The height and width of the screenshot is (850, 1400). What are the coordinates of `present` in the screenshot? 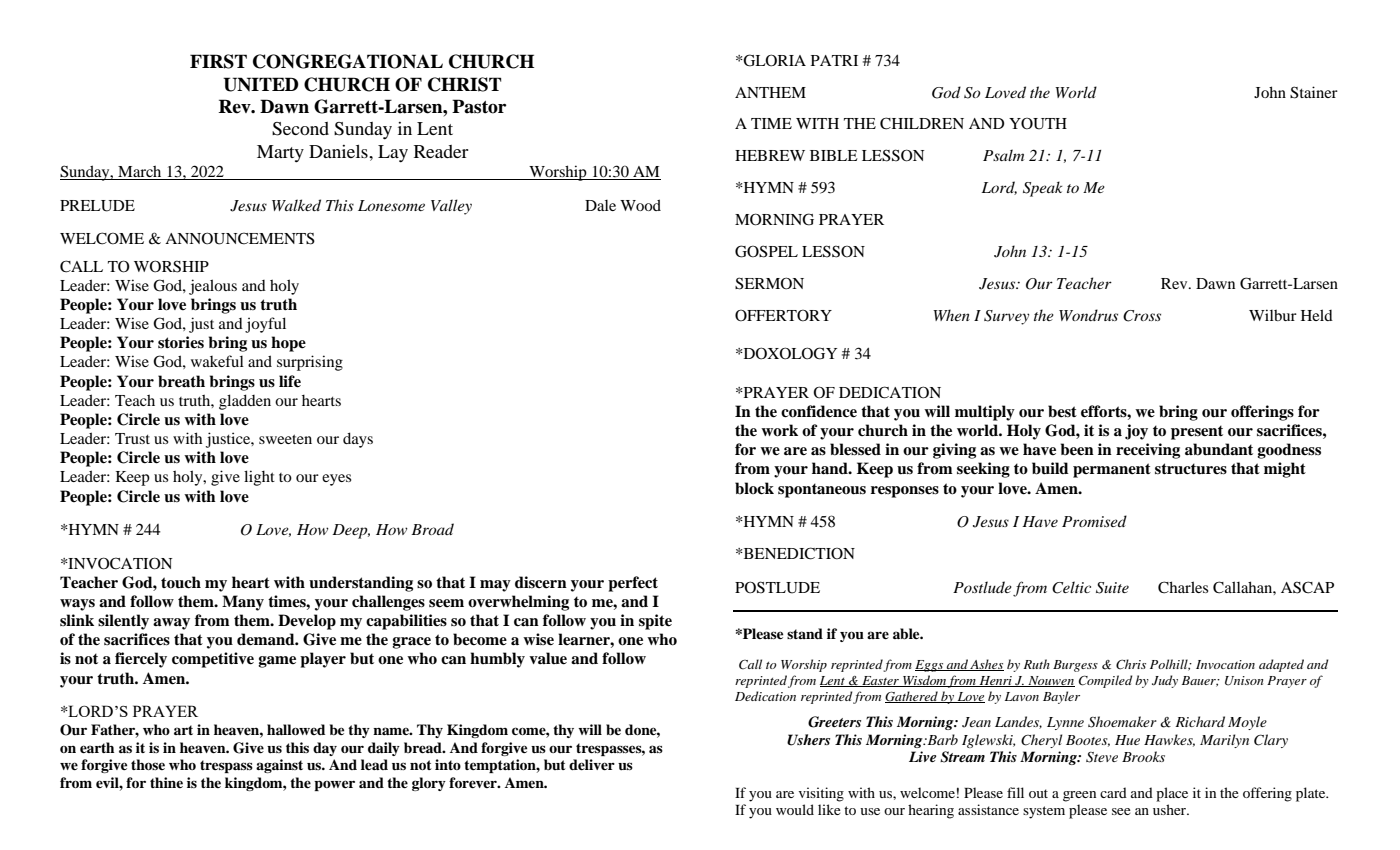 It's located at (1197, 432).
